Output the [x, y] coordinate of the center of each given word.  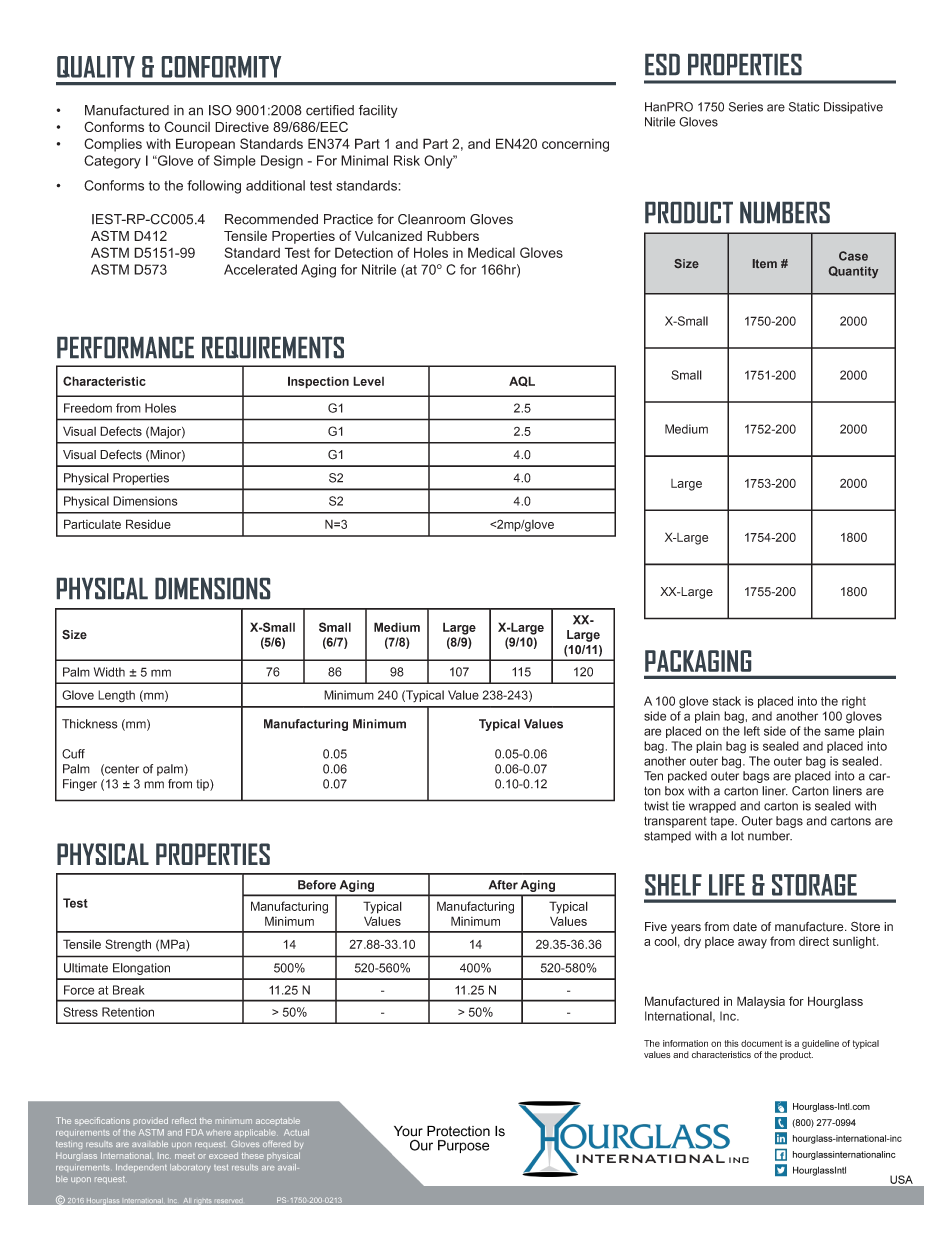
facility [378, 111]
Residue [148, 524]
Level [368, 381]
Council [187, 126]
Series [746, 107]
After [503, 885]
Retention [128, 1012]
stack [727, 701]
